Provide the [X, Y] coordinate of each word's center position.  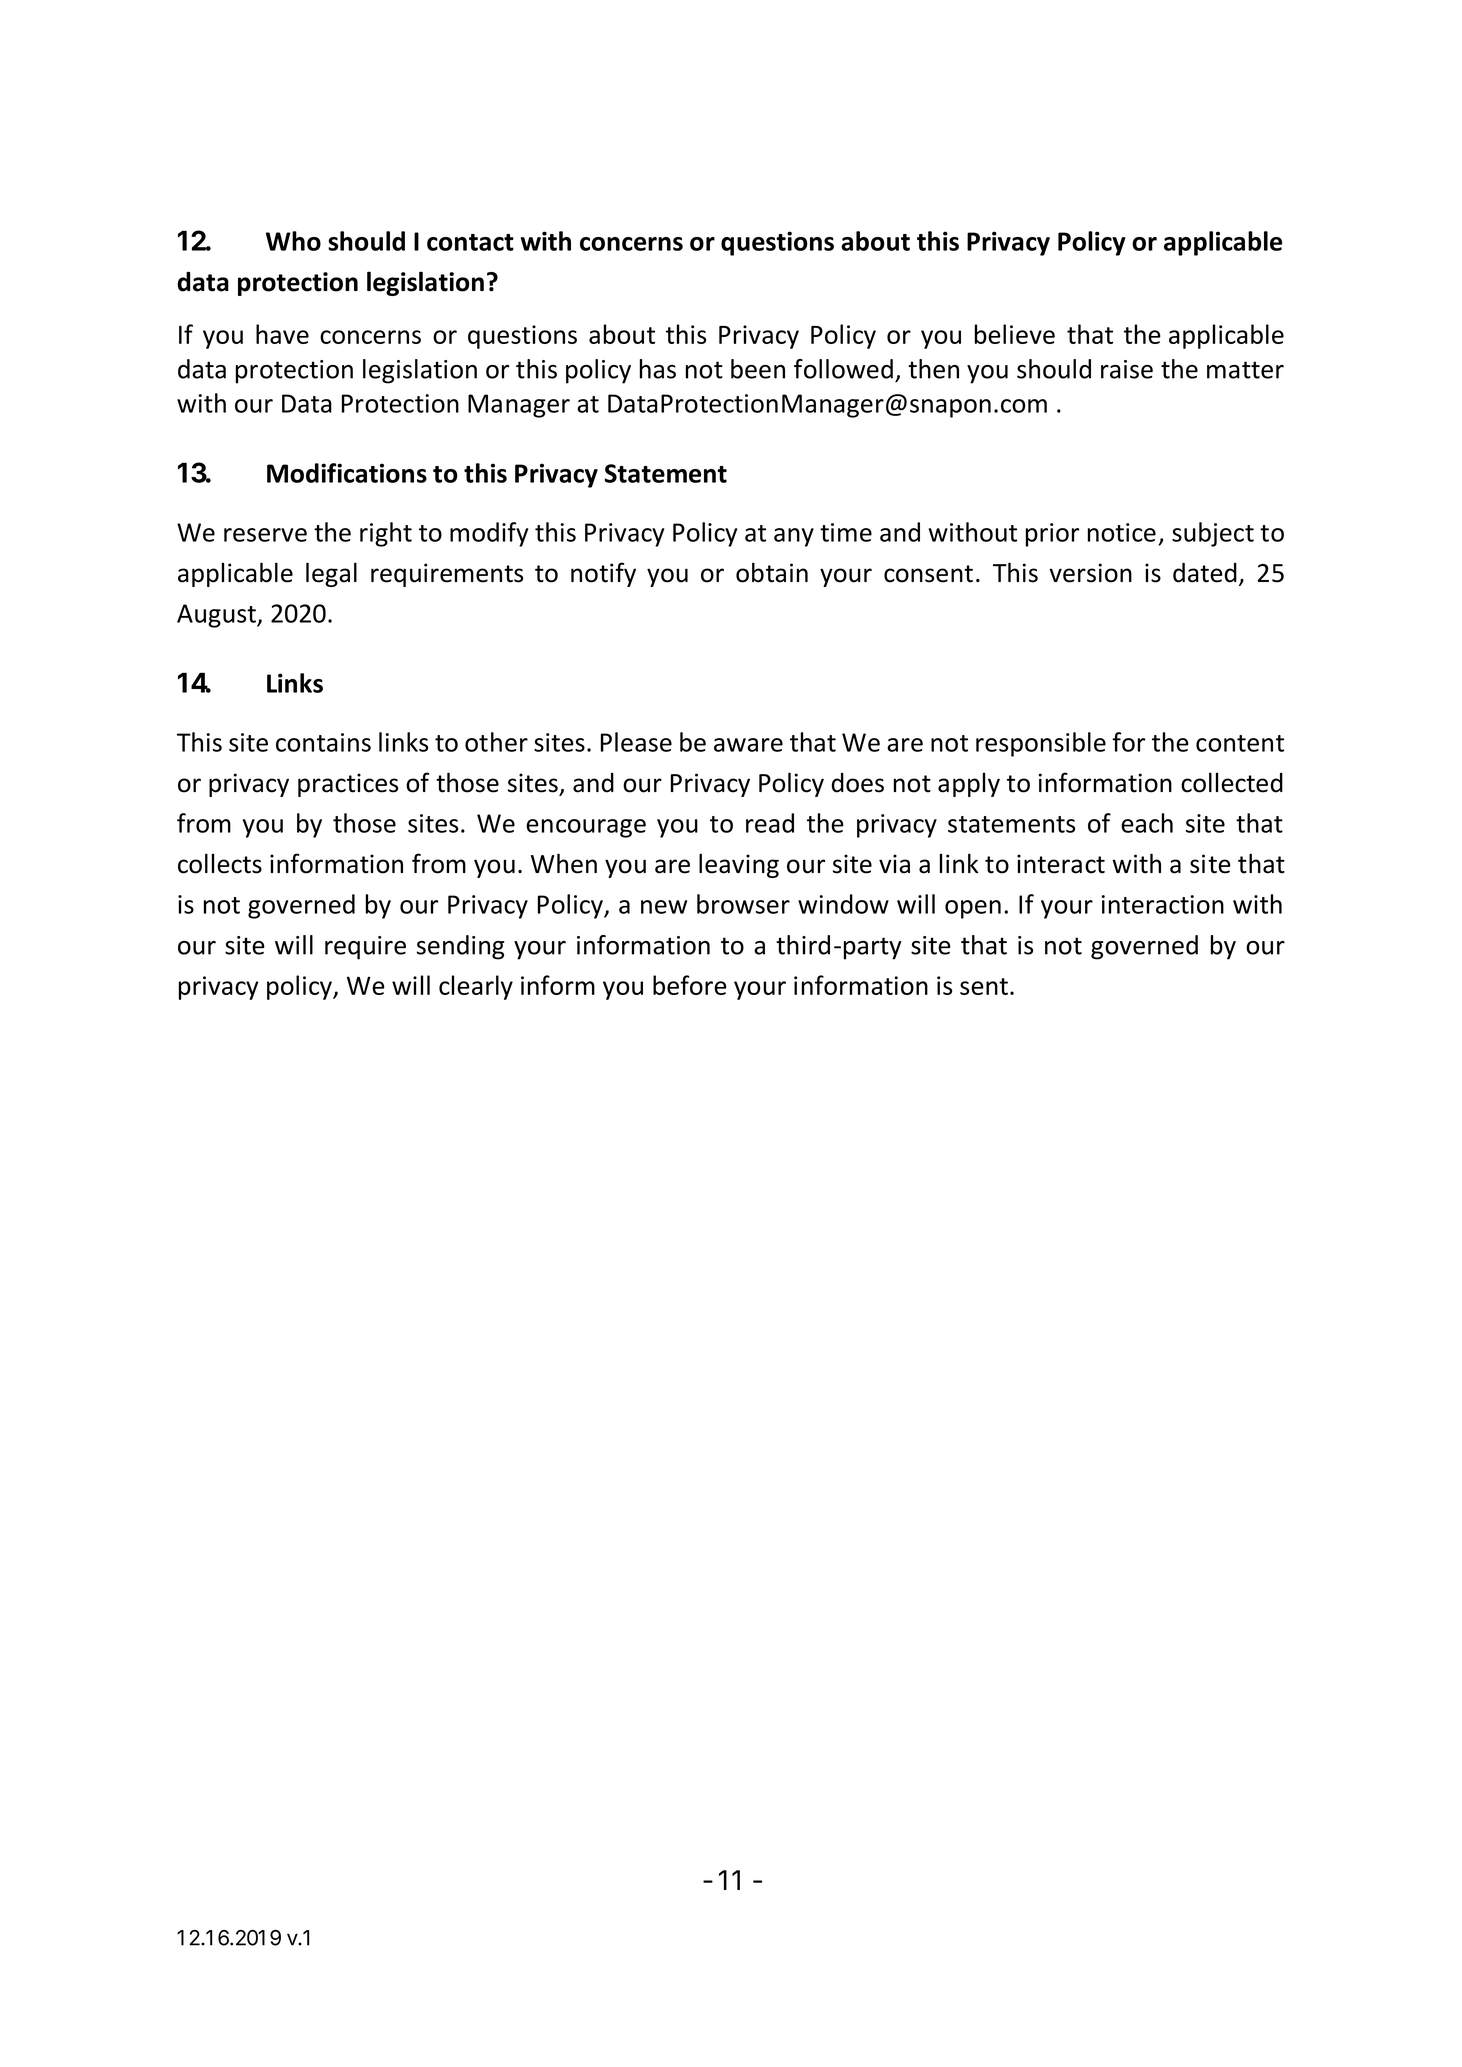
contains [323, 742]
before [690, 985]
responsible [1041, 744]
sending [460, 947]
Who [293, 241]
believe [1015, 334]
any [794, 537]
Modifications [347, 473]
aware [748, 745]
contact [470, 242]
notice [1122, 532]
